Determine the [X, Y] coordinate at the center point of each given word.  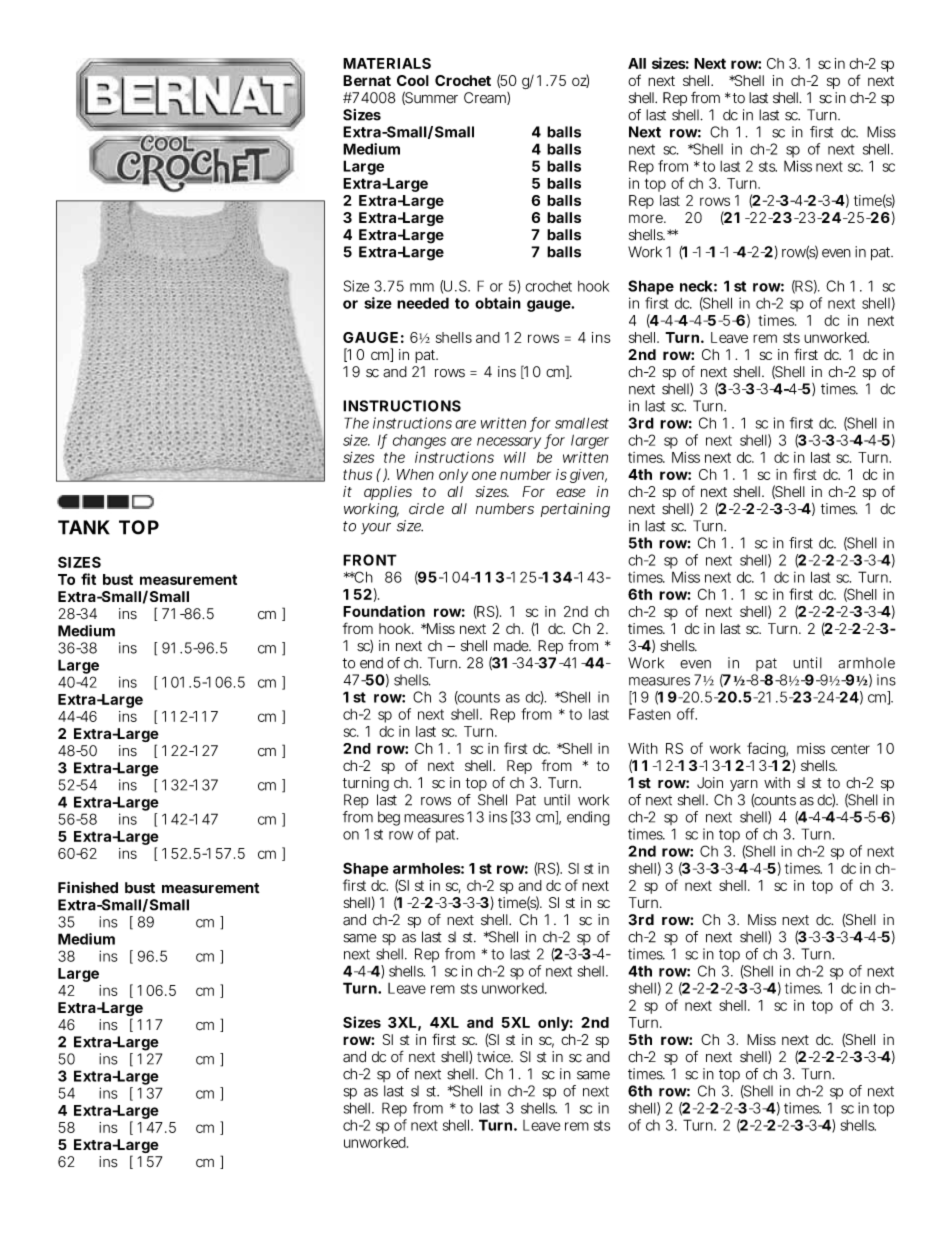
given [588, 476]
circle [426, 509]
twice [495, 1057]
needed [423, 303]
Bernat [367, 80]
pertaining [575, 510]
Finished [88, 887]
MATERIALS [387, 63]
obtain [498, 303]
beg [389, 818]
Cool [413, 80]
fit [88, 579]
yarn [744, 785]
